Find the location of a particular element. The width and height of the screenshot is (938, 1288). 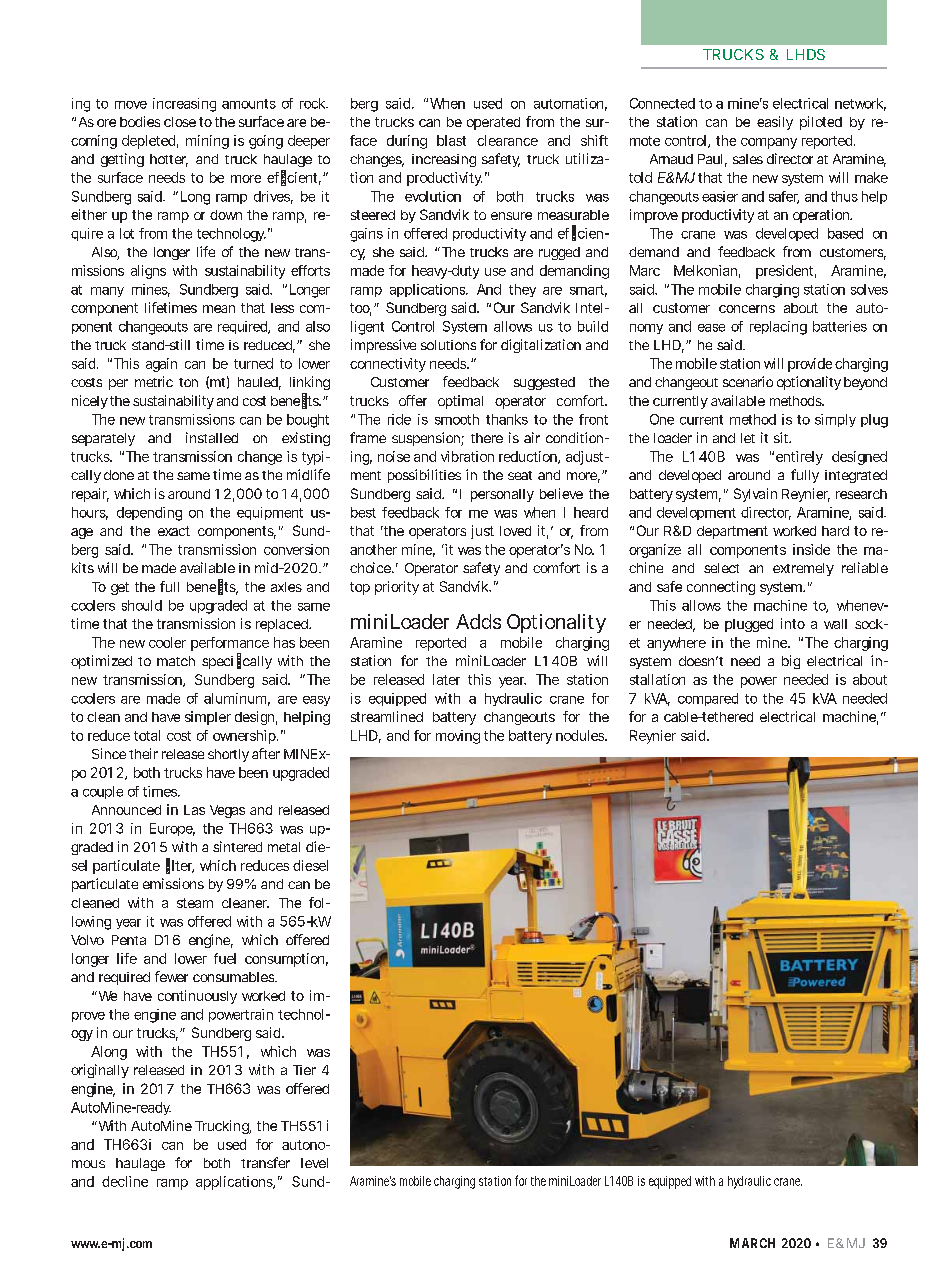

compared is located at coordinates (708, 699).
